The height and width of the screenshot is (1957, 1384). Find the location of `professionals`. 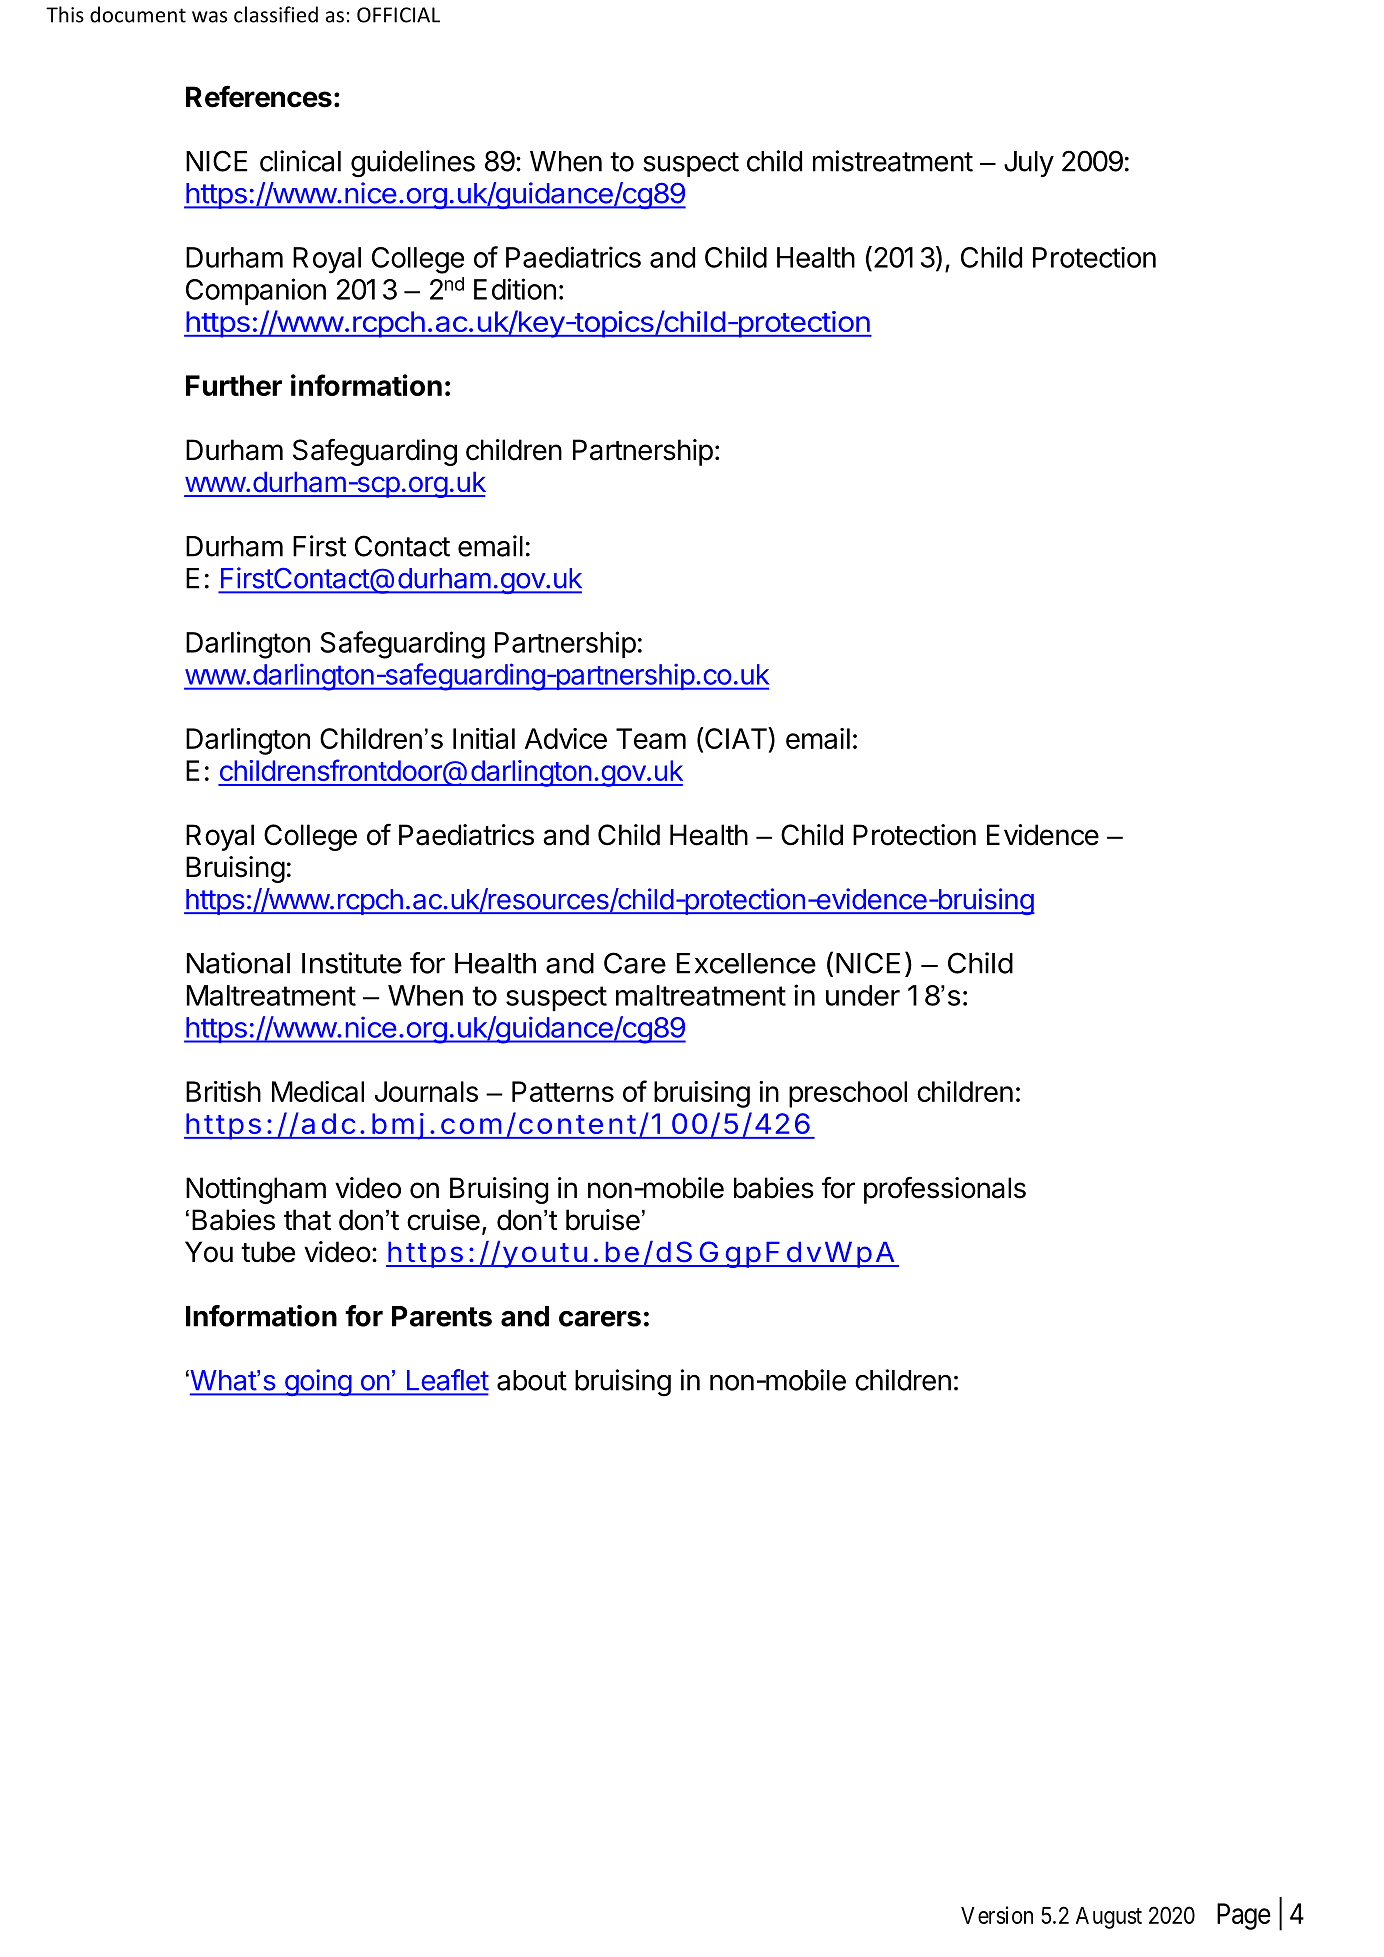

professionals is located at coordinates (945, 1190).
